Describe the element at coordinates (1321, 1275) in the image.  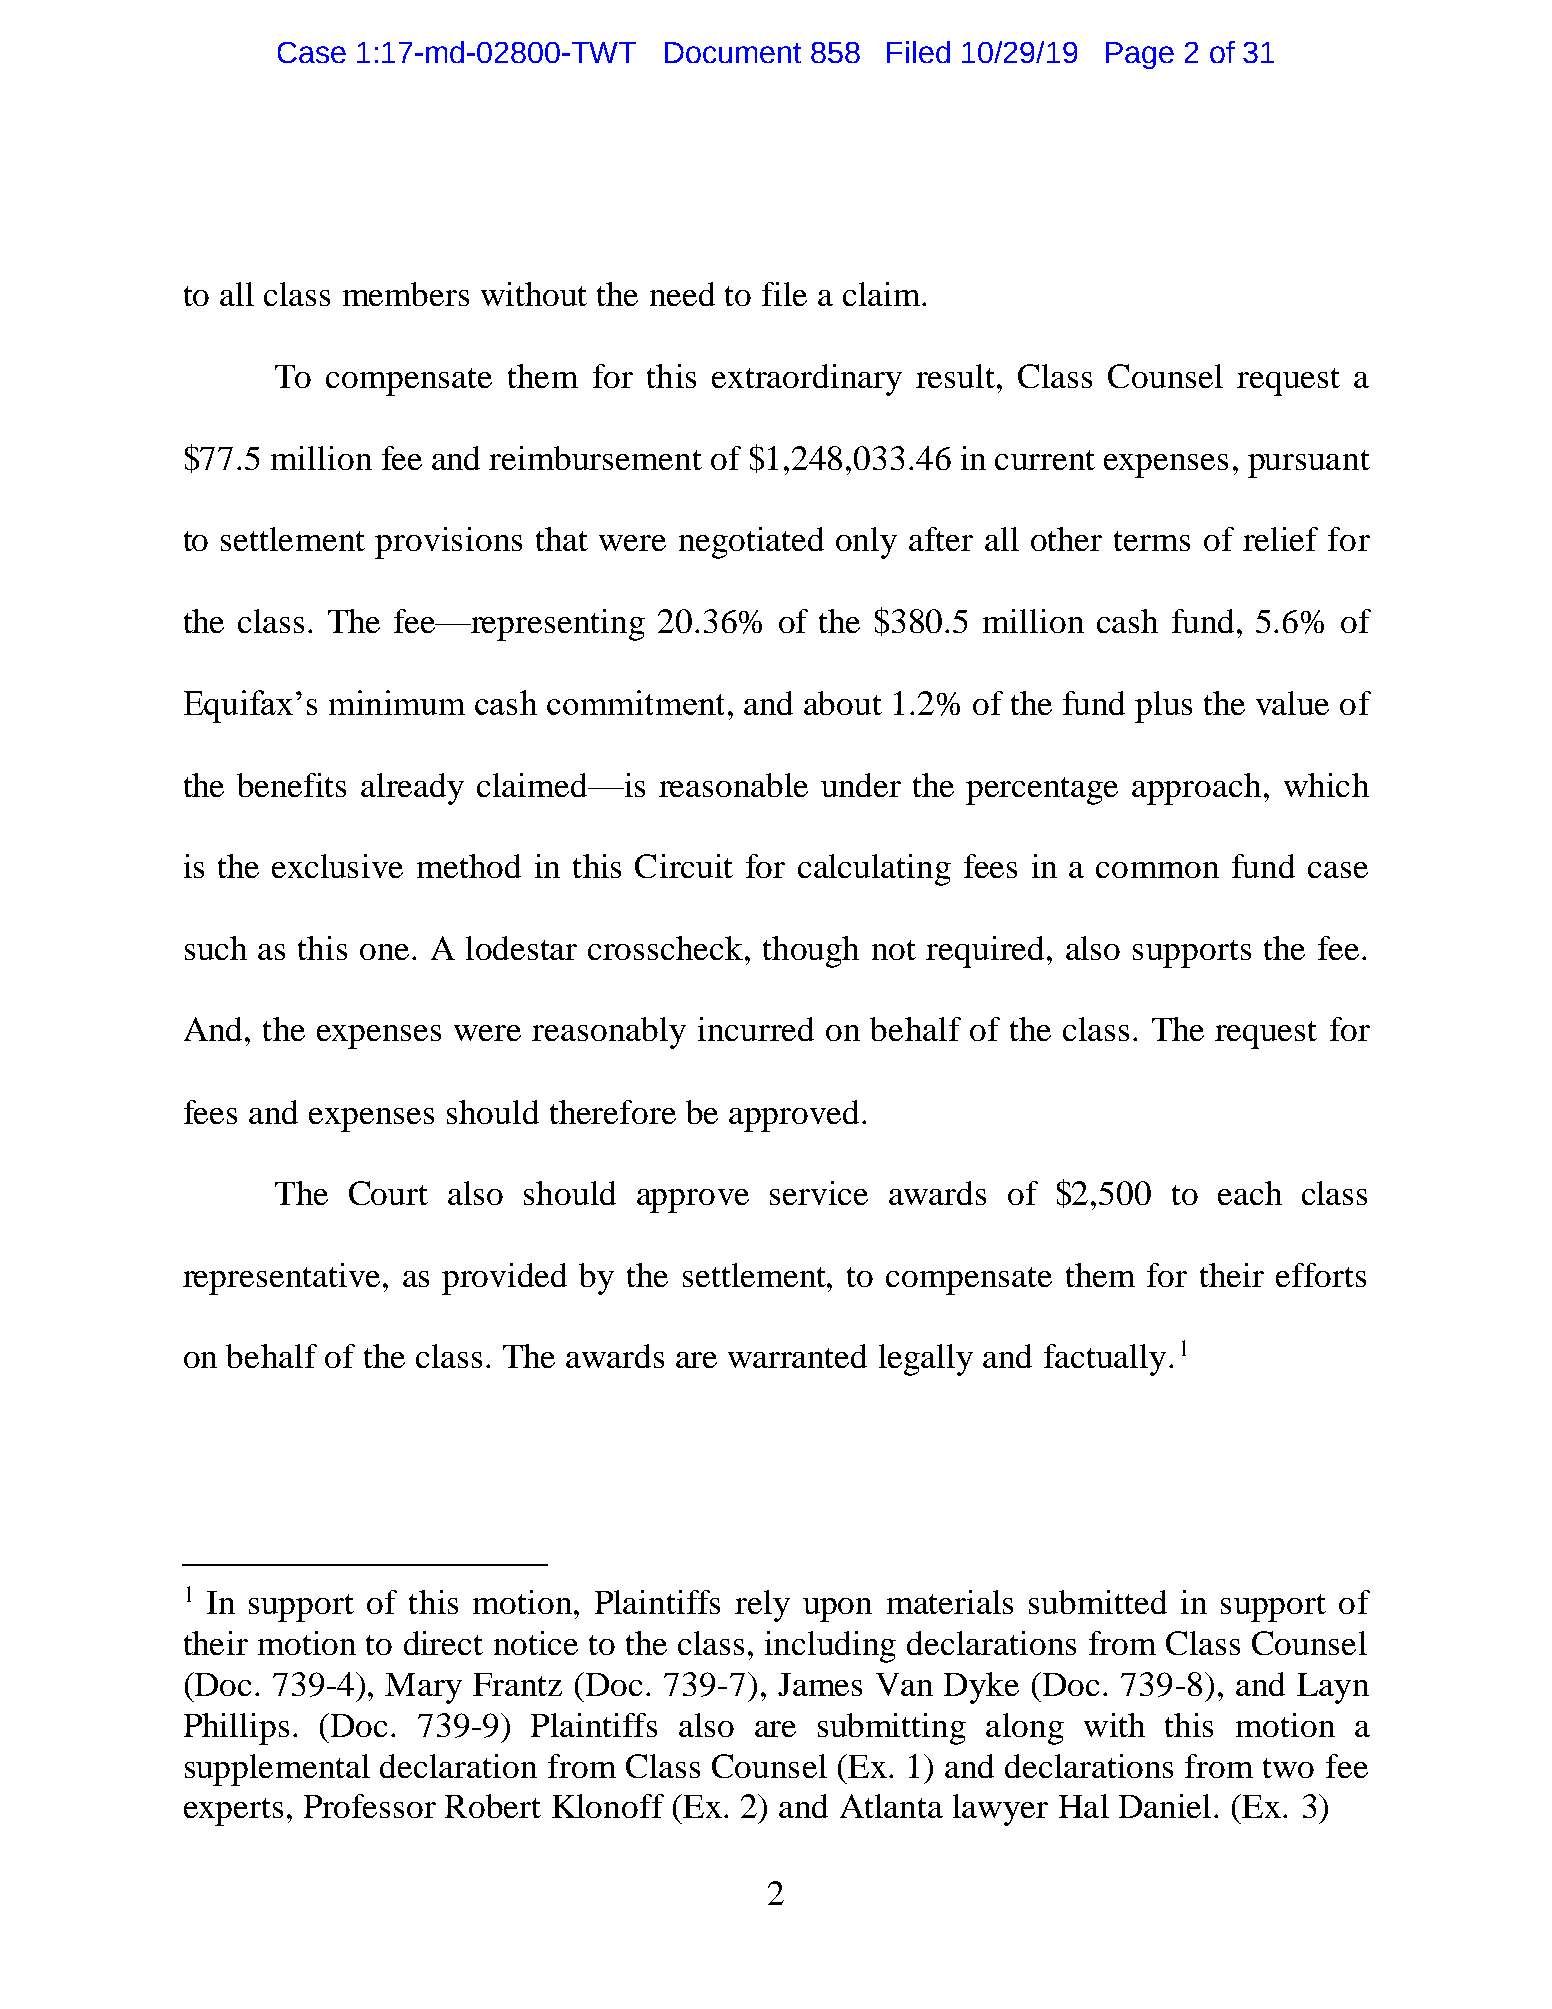
I see `efforts` at that location.
